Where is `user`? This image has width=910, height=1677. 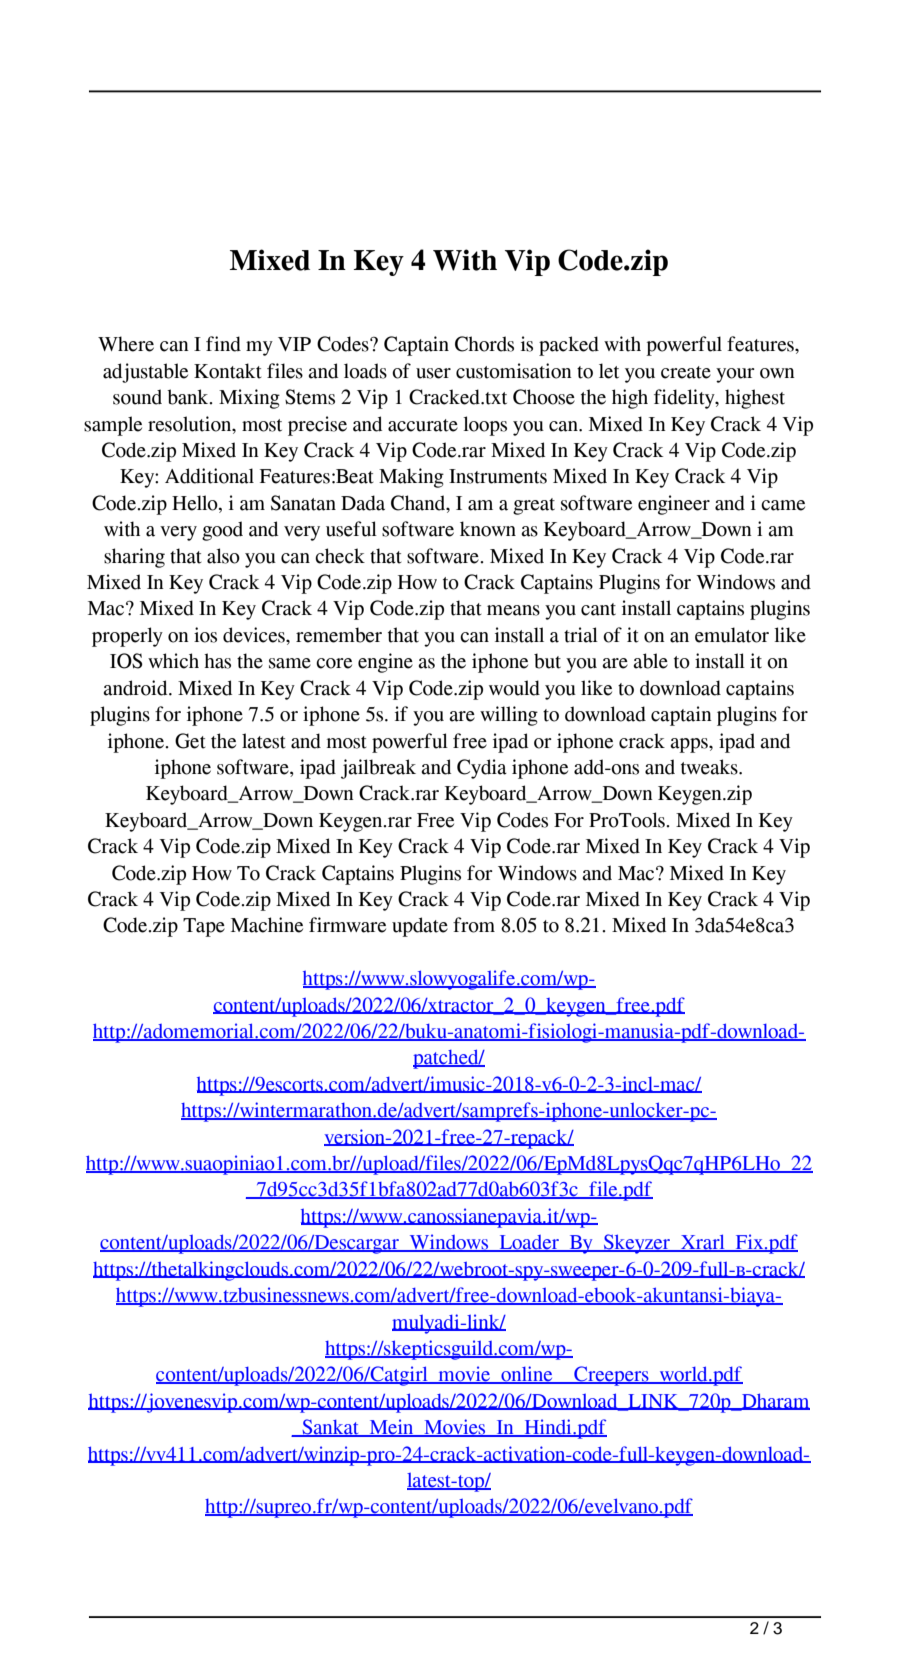 user is located at coordinates (433, 373).
